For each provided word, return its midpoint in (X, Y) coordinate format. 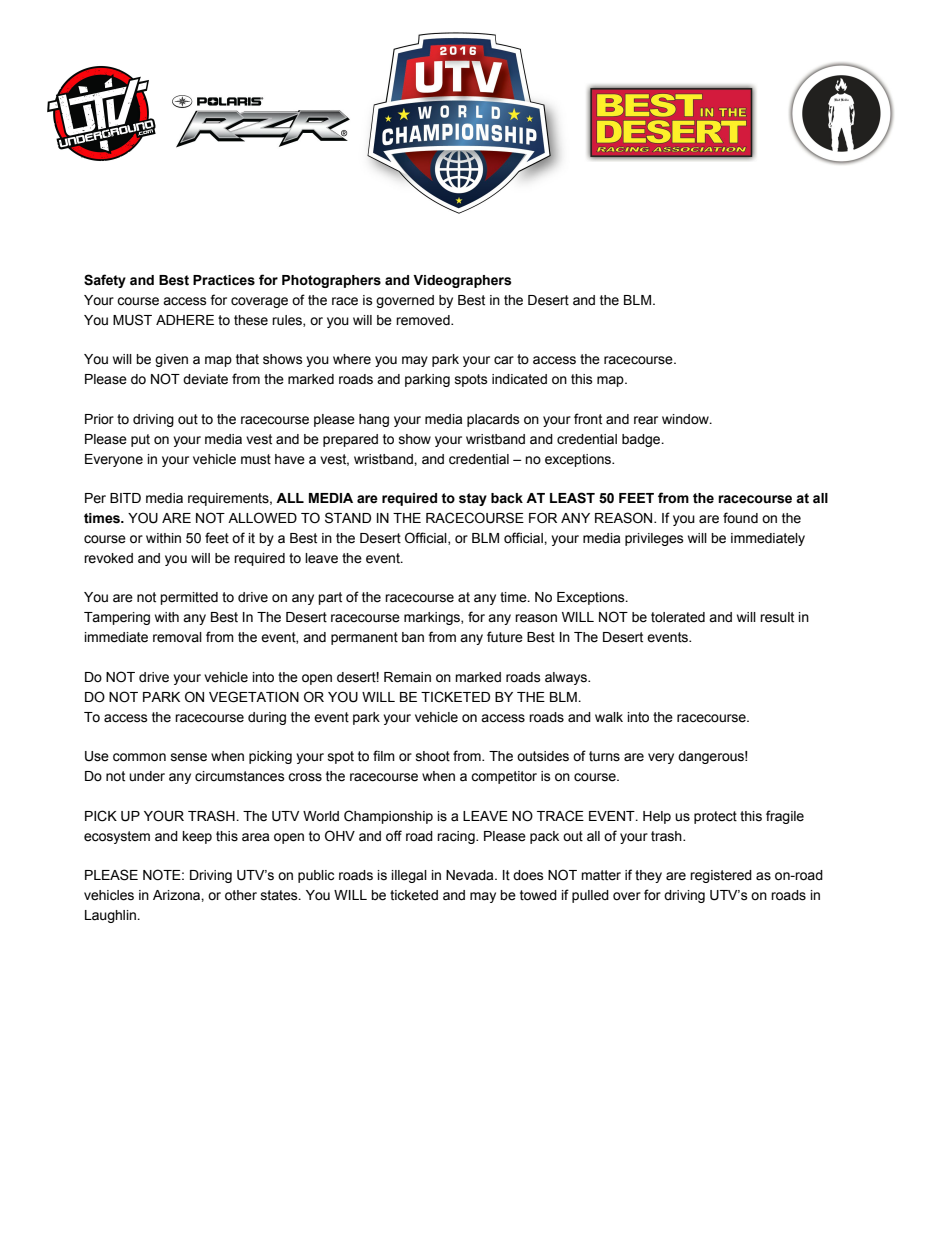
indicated (519, 379)
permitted (189, 598)
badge (642, 440)
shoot (433, 756)
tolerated (678, 617)
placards (493, 420)
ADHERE (185, 320)
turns (604, 756)
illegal (409, 876)
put (140, 440)
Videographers (462, 281)
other (241, 895)
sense (189, 757)
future (505, 637)
